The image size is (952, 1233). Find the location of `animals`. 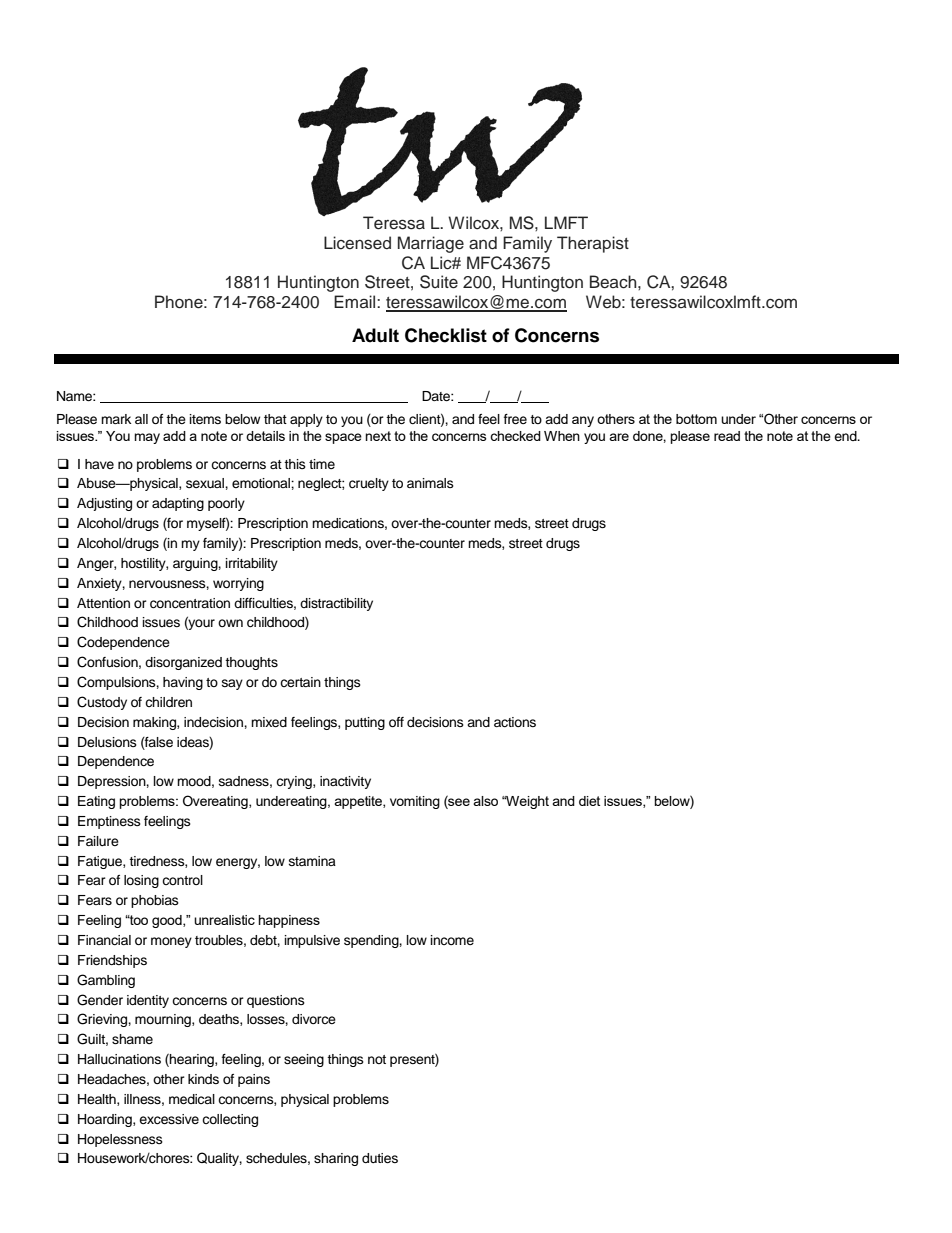

animals is located at coordinates (430, 483).
